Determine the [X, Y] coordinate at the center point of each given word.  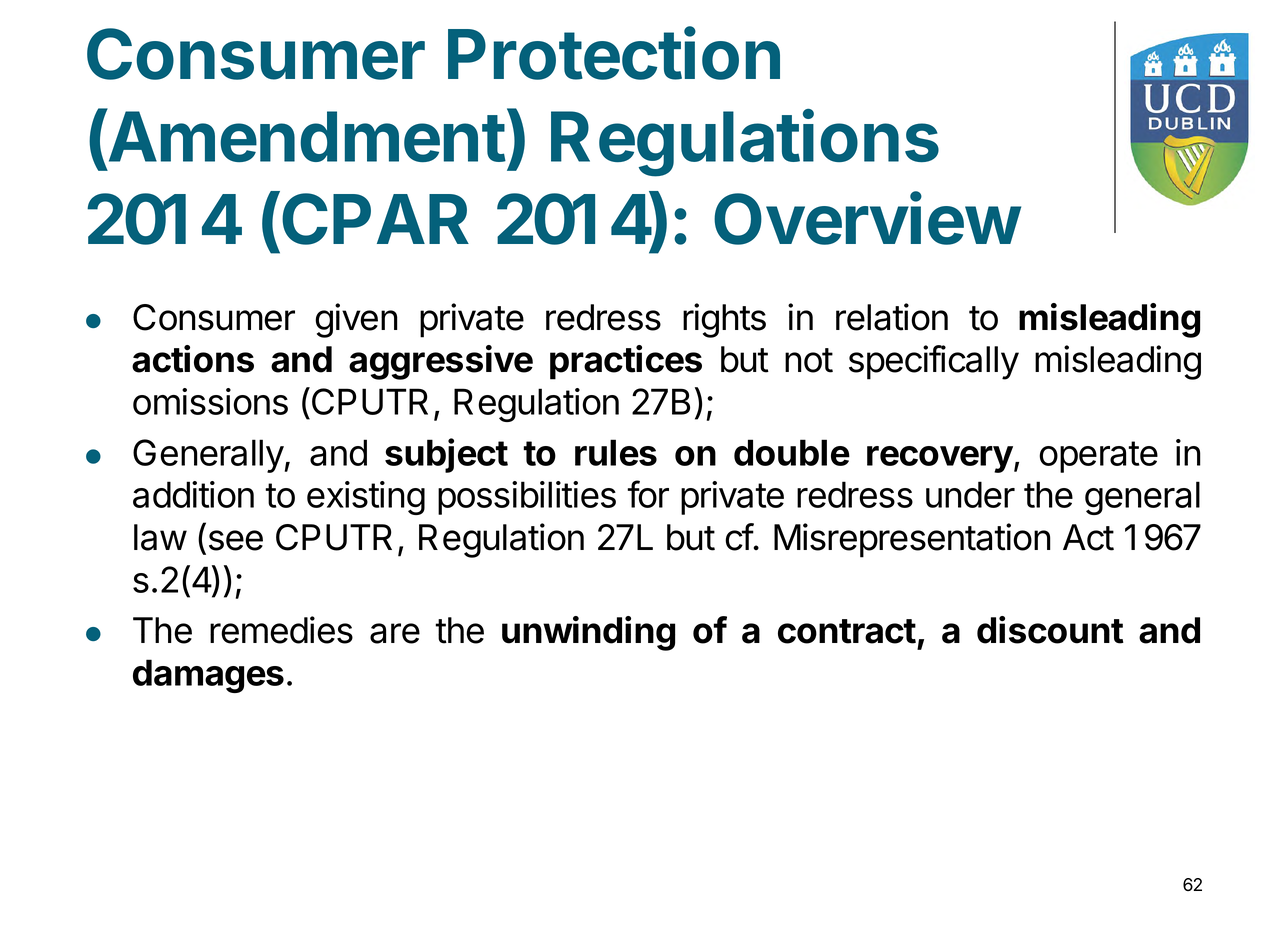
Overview [867, 218]
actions [193, 359]
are [395, 633]
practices [626, 362]
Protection [614, 53]
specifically [934, 362]
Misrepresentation [912, 540]
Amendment [306, 136]
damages [208, 676]
